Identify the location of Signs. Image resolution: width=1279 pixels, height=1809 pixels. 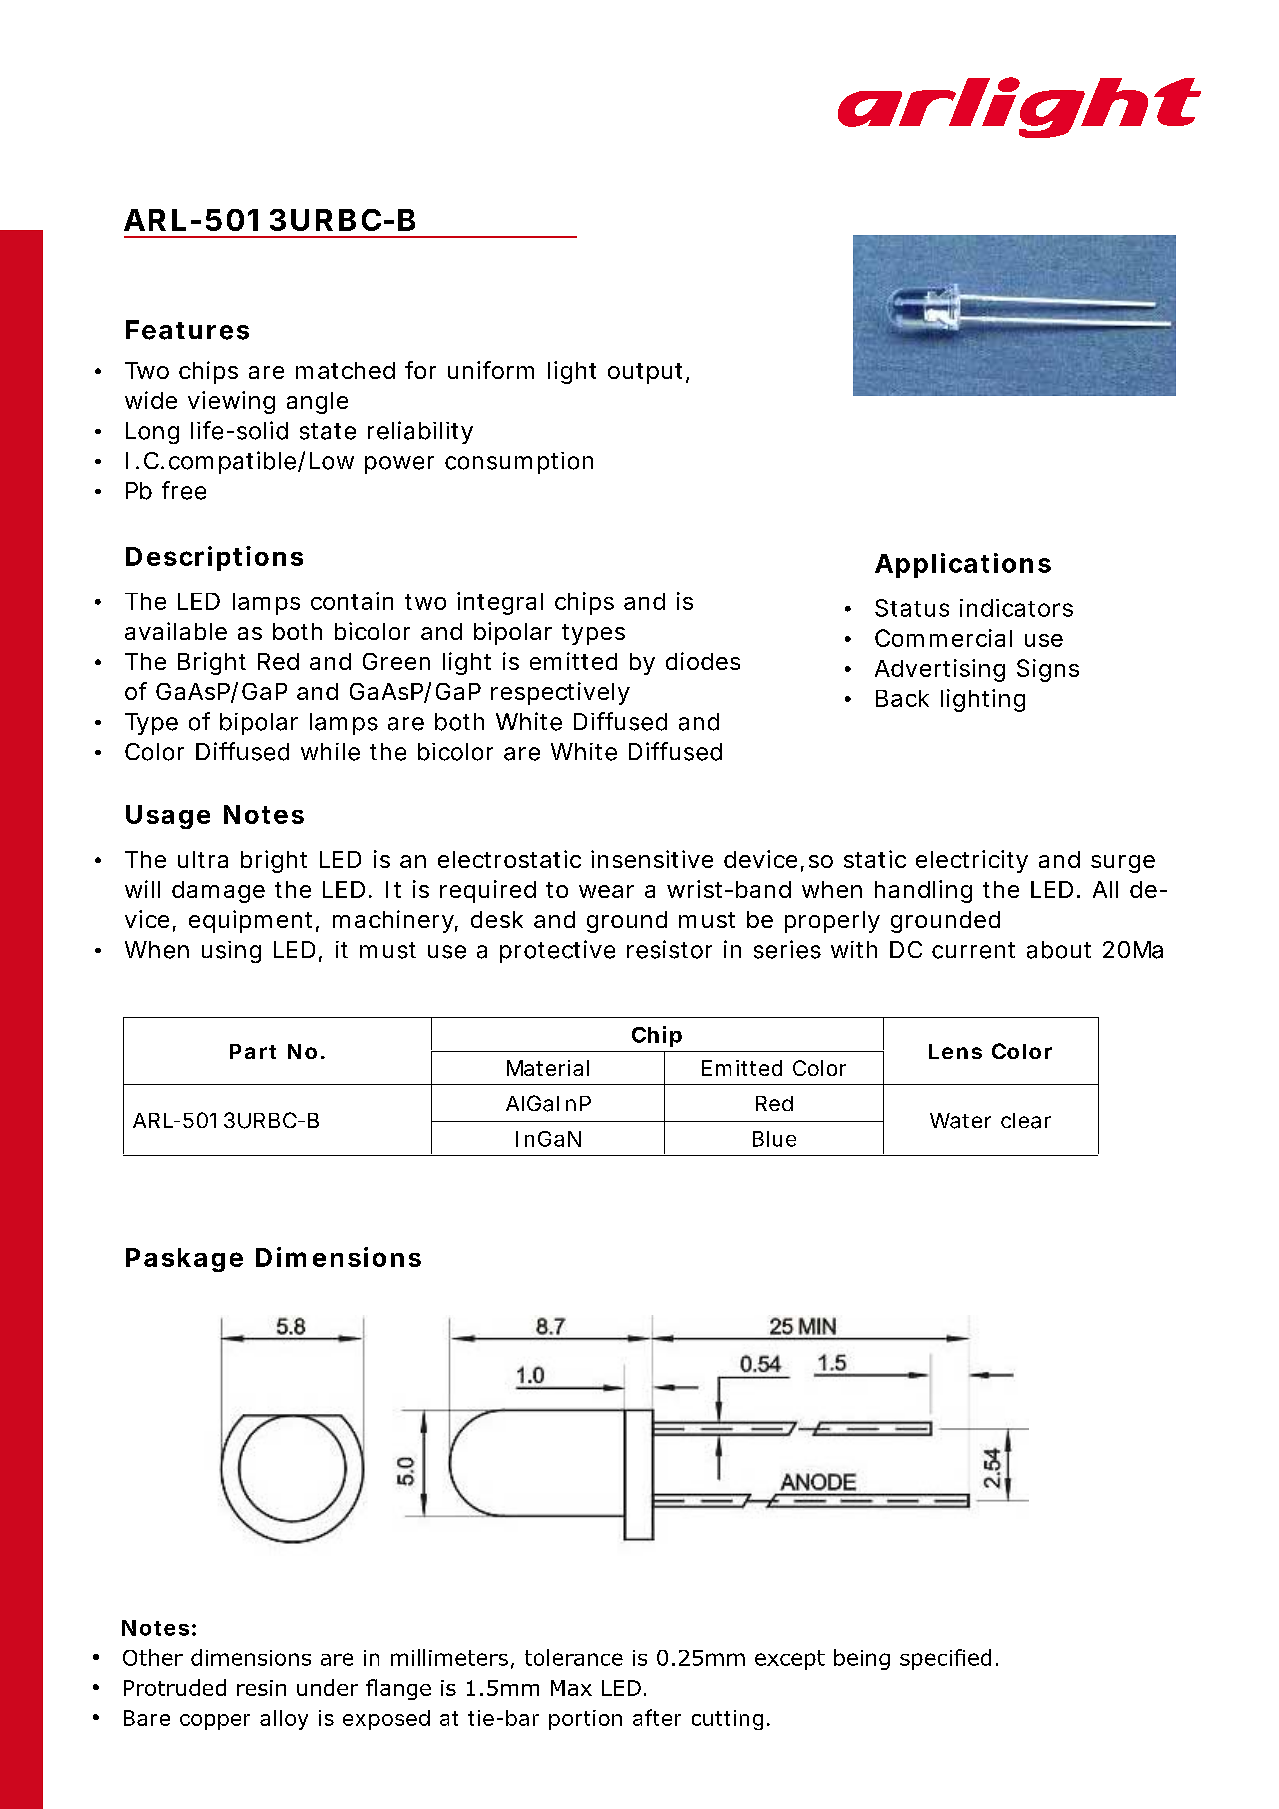
(1048, 670).
